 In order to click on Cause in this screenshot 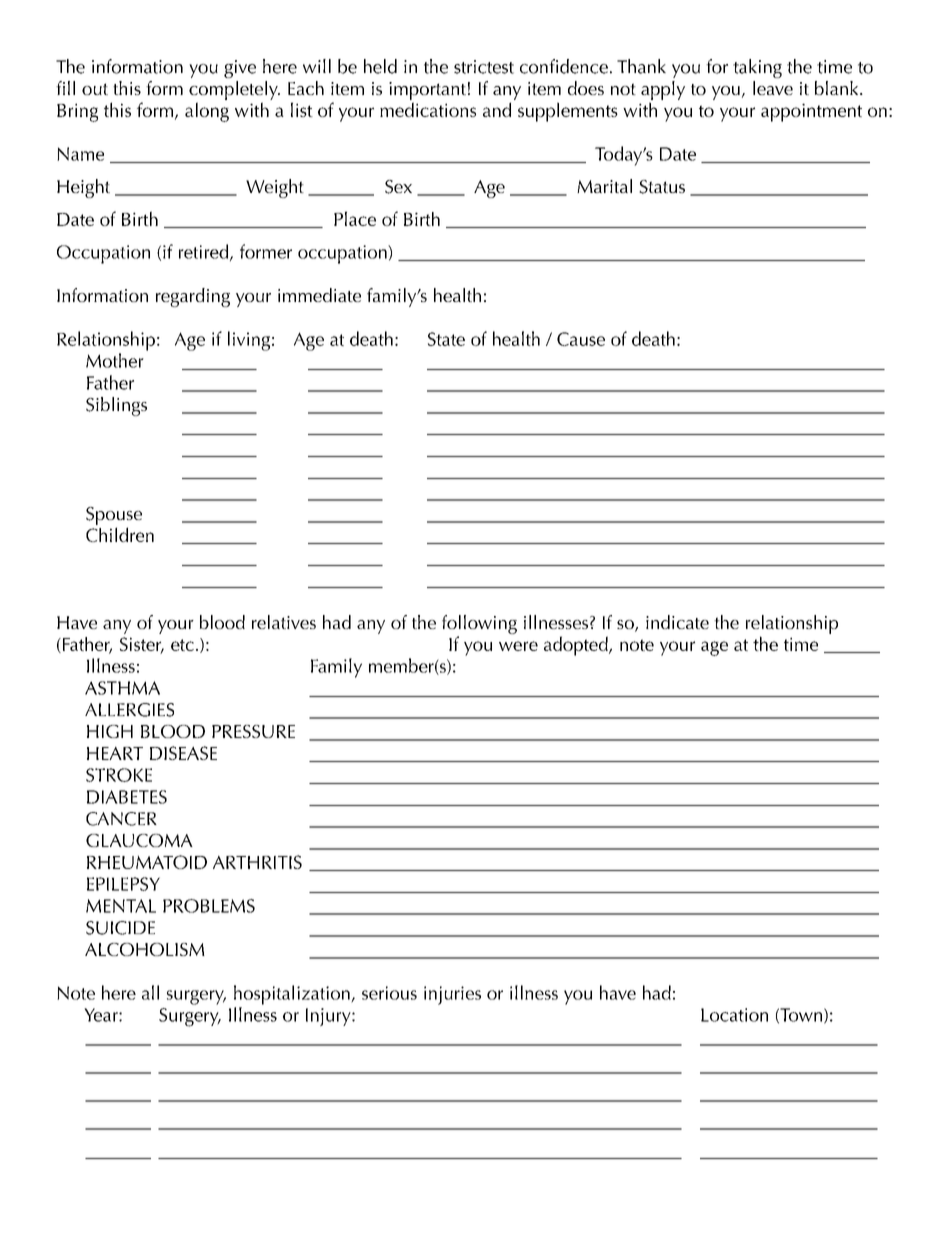, I will do `click(581, 339)`.
